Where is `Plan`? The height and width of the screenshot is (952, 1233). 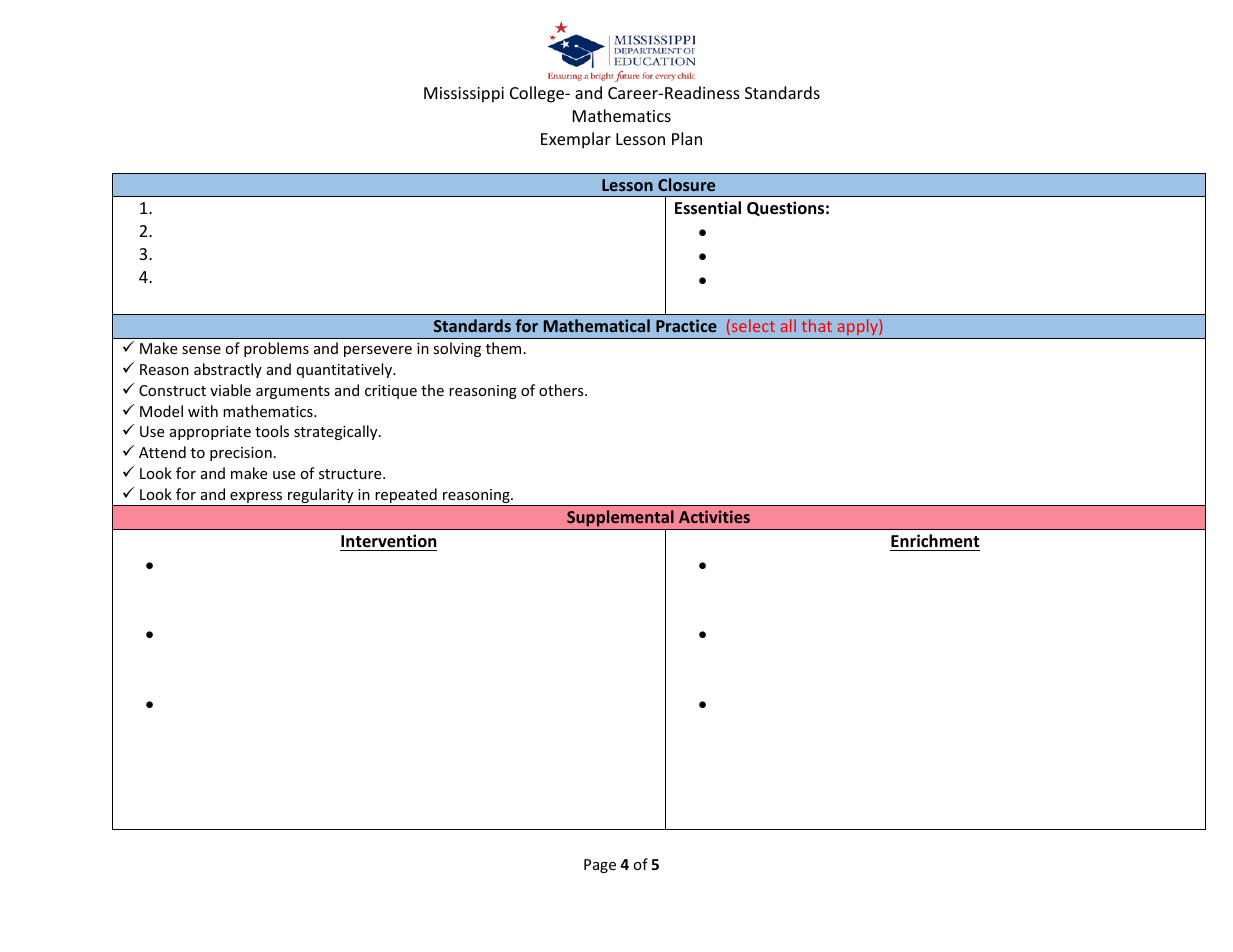
Plan is located at coordinates (687, 138).
